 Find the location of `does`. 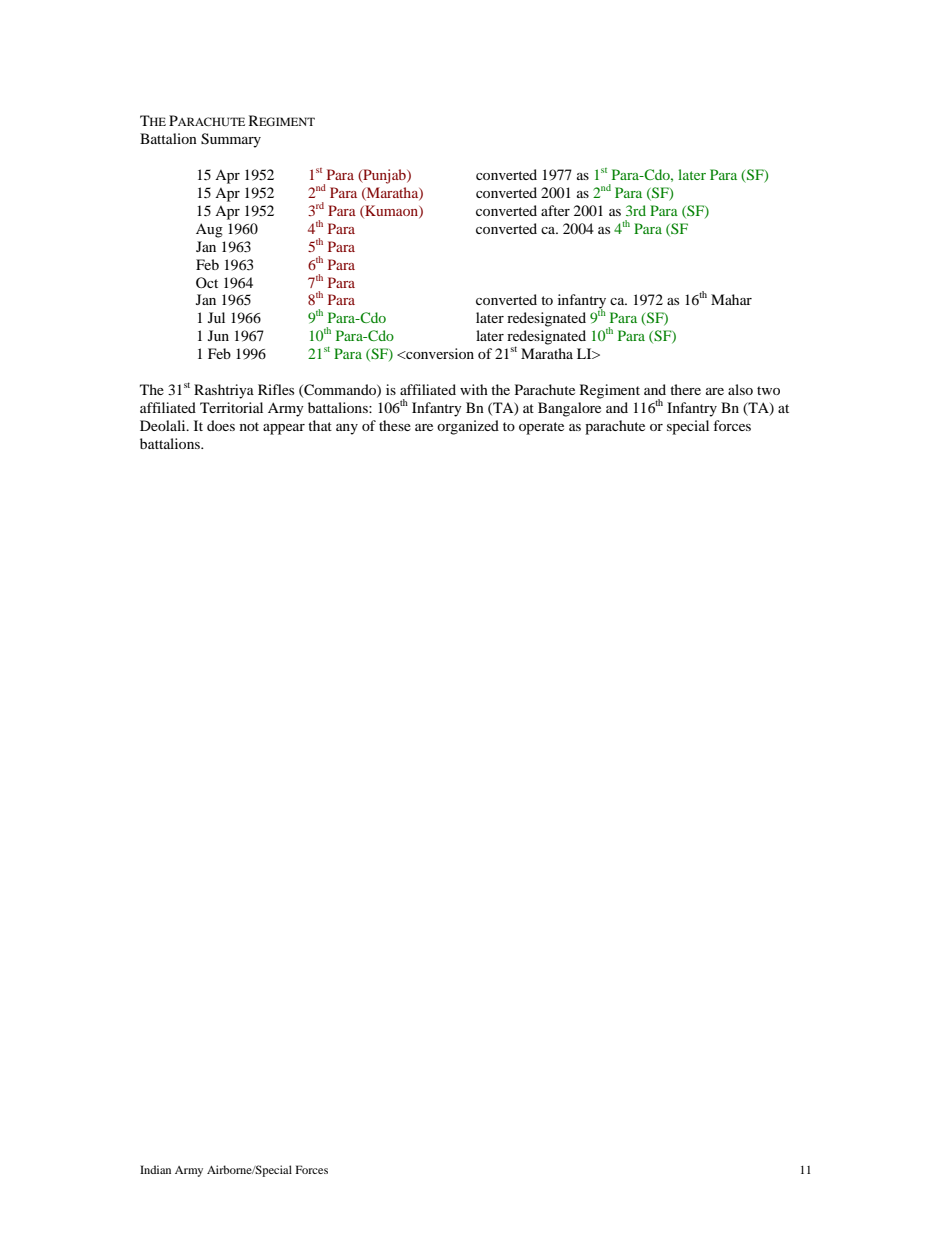

does is located at coordinates (221, 425).
